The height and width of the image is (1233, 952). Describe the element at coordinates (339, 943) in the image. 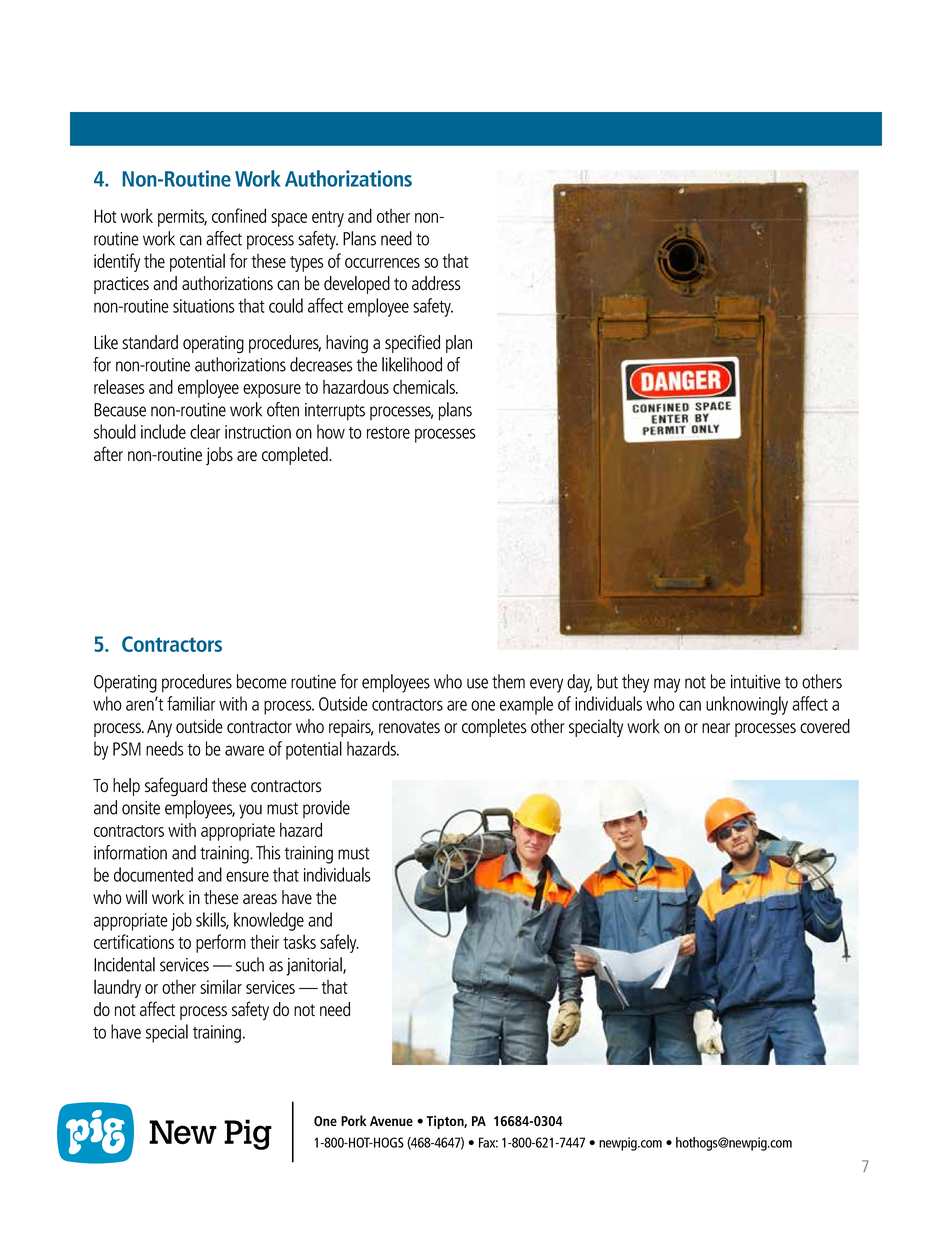

I see `safely` at that location.
